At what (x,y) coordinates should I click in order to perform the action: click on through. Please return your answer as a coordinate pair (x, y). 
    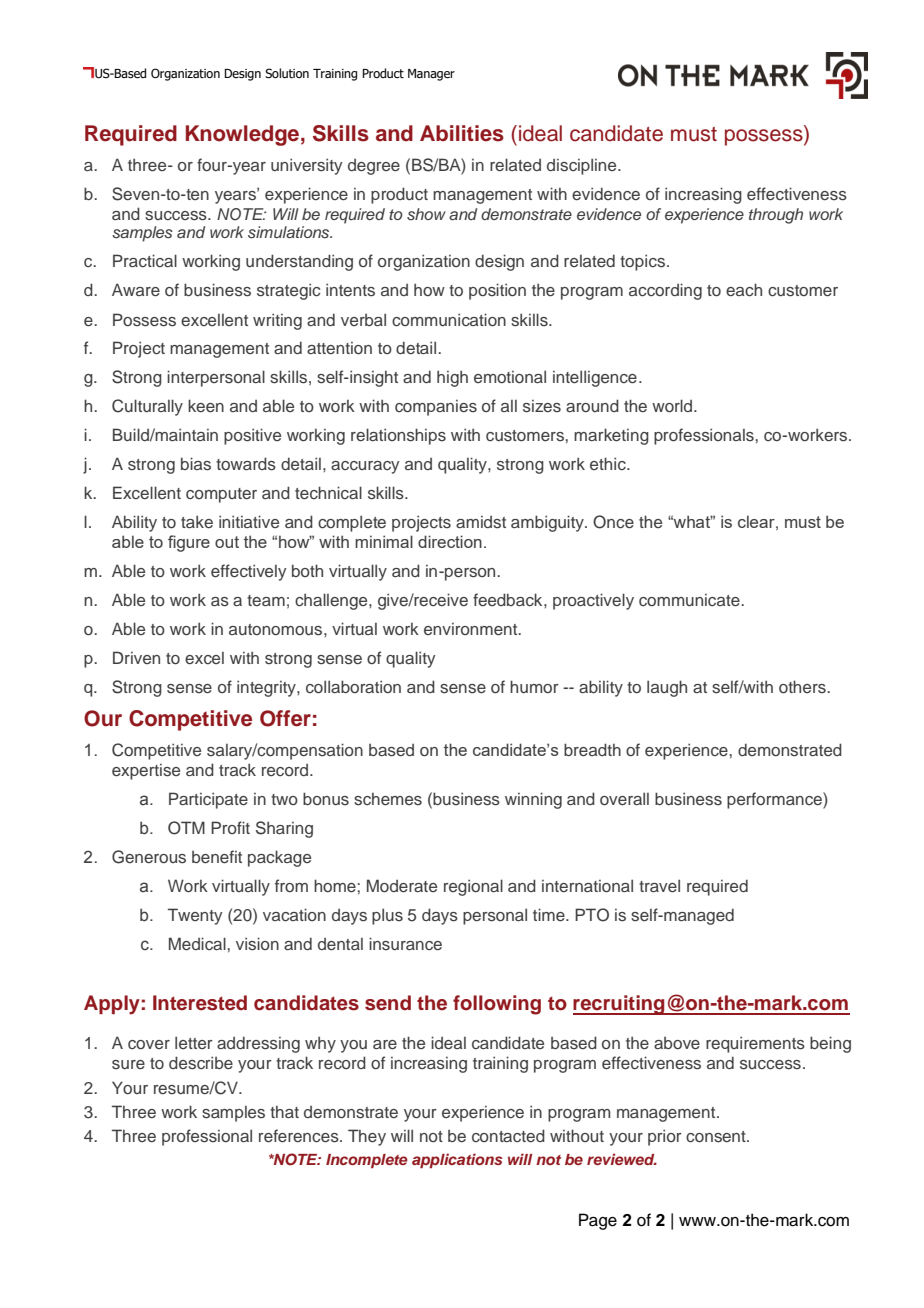
    Looking at the image, I should click on (776, 216).
